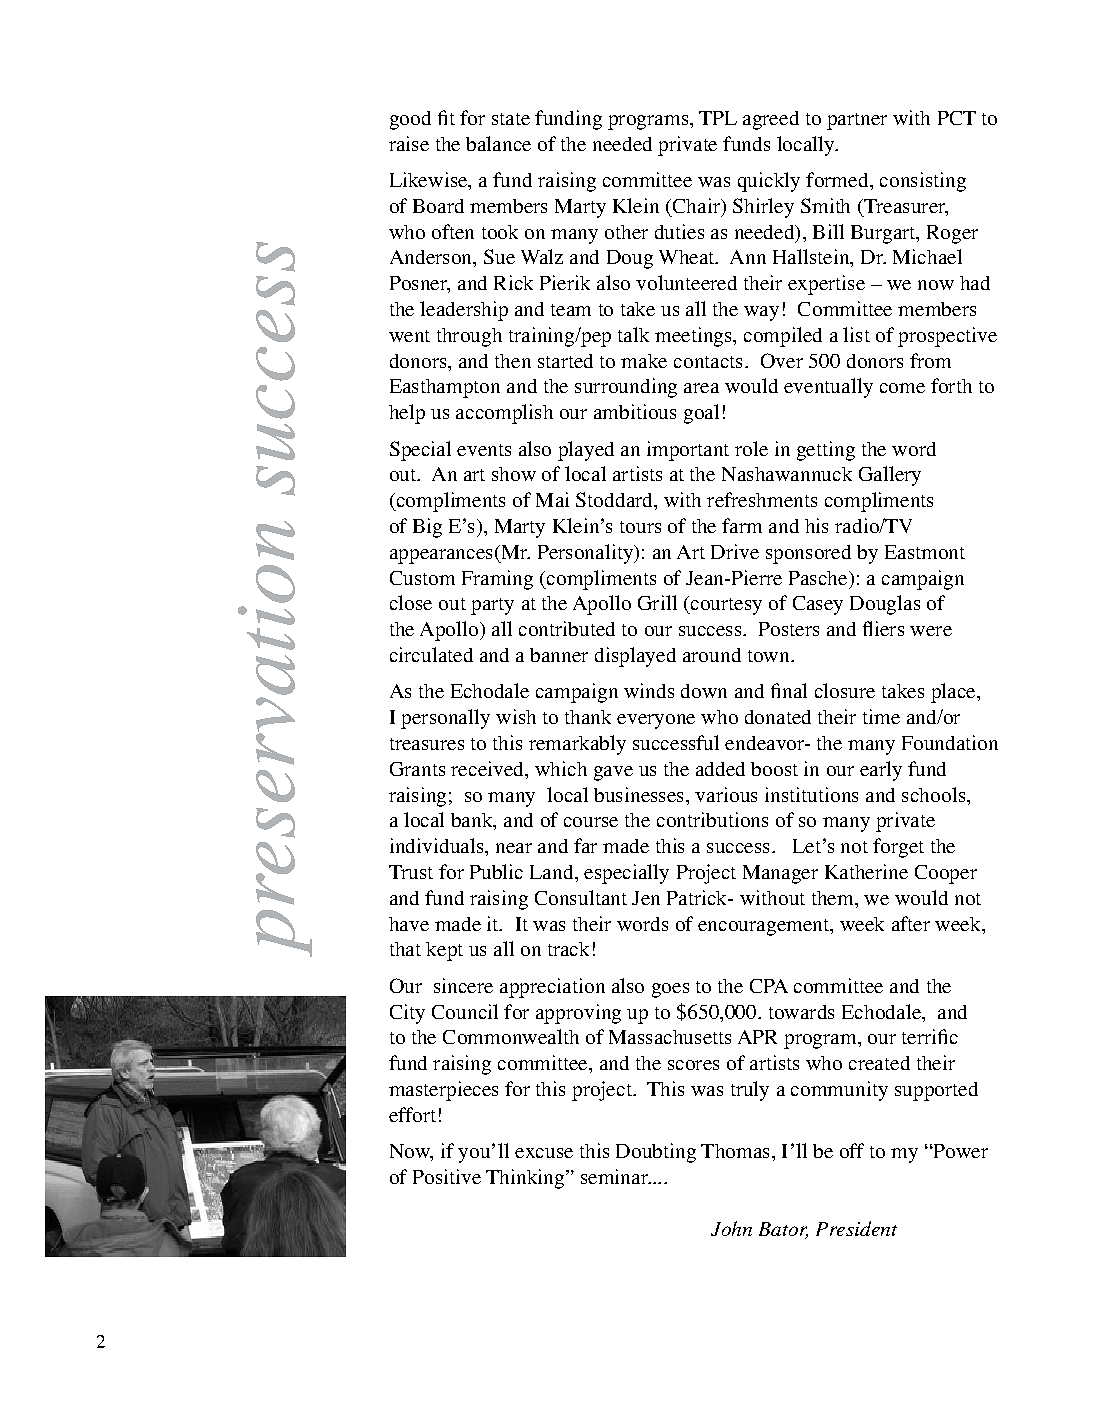 The image size is (1096, 1418). Describe the element at coordinates (514, 474) in the page. I see `show` at that location.
